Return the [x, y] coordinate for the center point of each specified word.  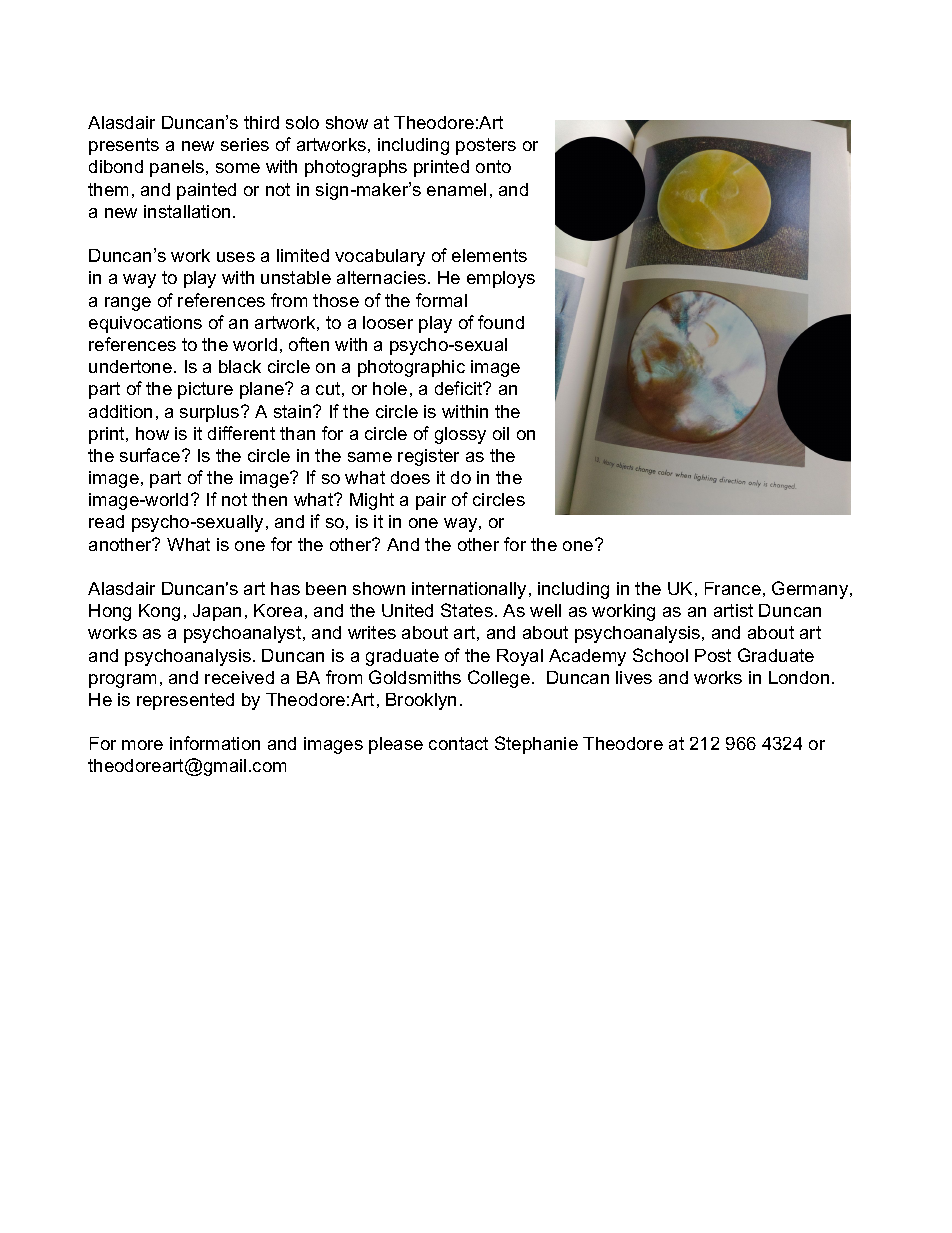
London [799, 677]
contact [458, 743]
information [215, 743]
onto [493, 166]
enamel [456, 189]
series [245, 144]
